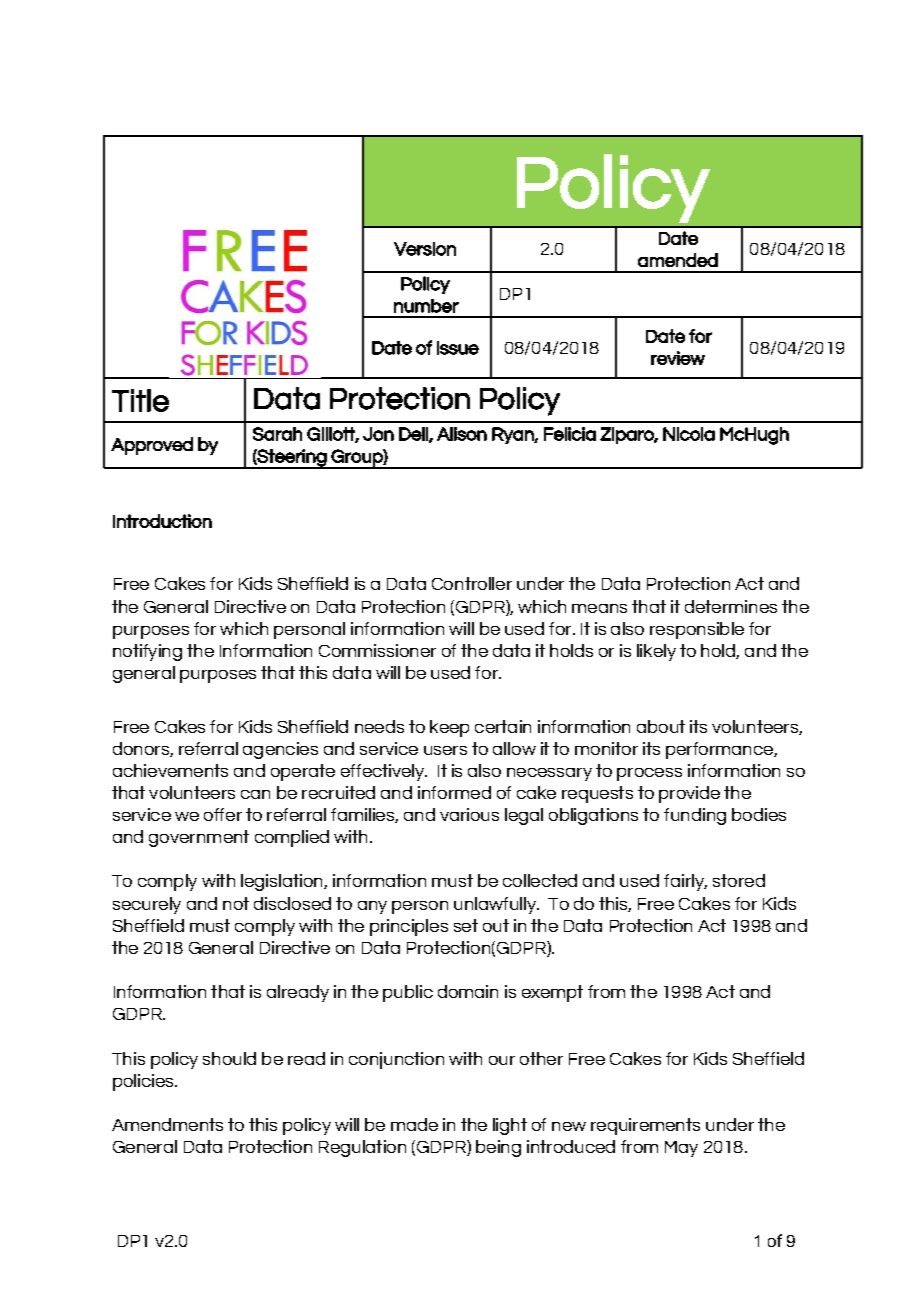 Image resolution: width=924 pixels, height=1308 pixels. What do you see at coordinates (167, 1124) in the page?
I see `Amendments` at bounding box center [167, 1124].
